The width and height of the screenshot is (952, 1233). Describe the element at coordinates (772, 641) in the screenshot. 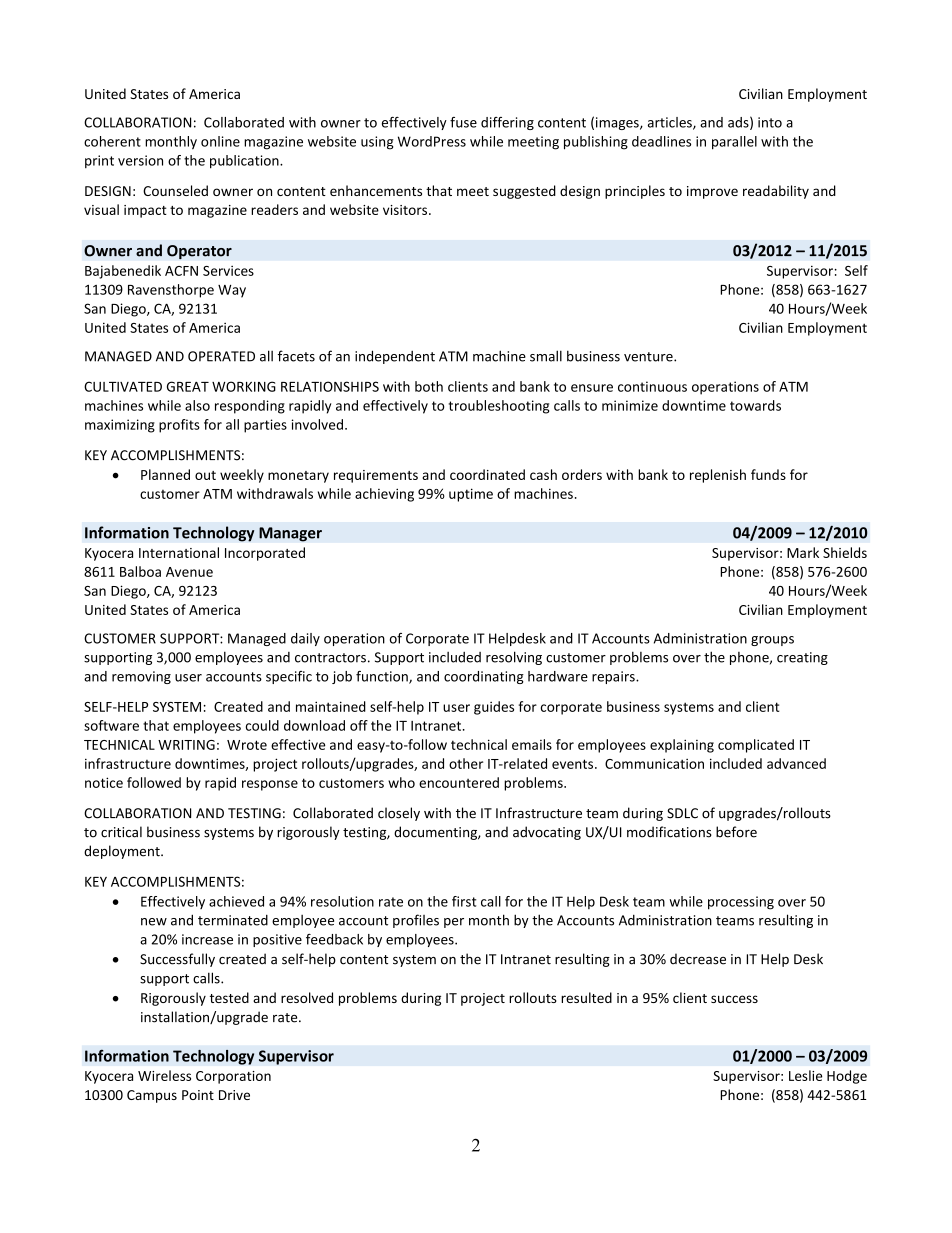

I see `groups` at that location.
